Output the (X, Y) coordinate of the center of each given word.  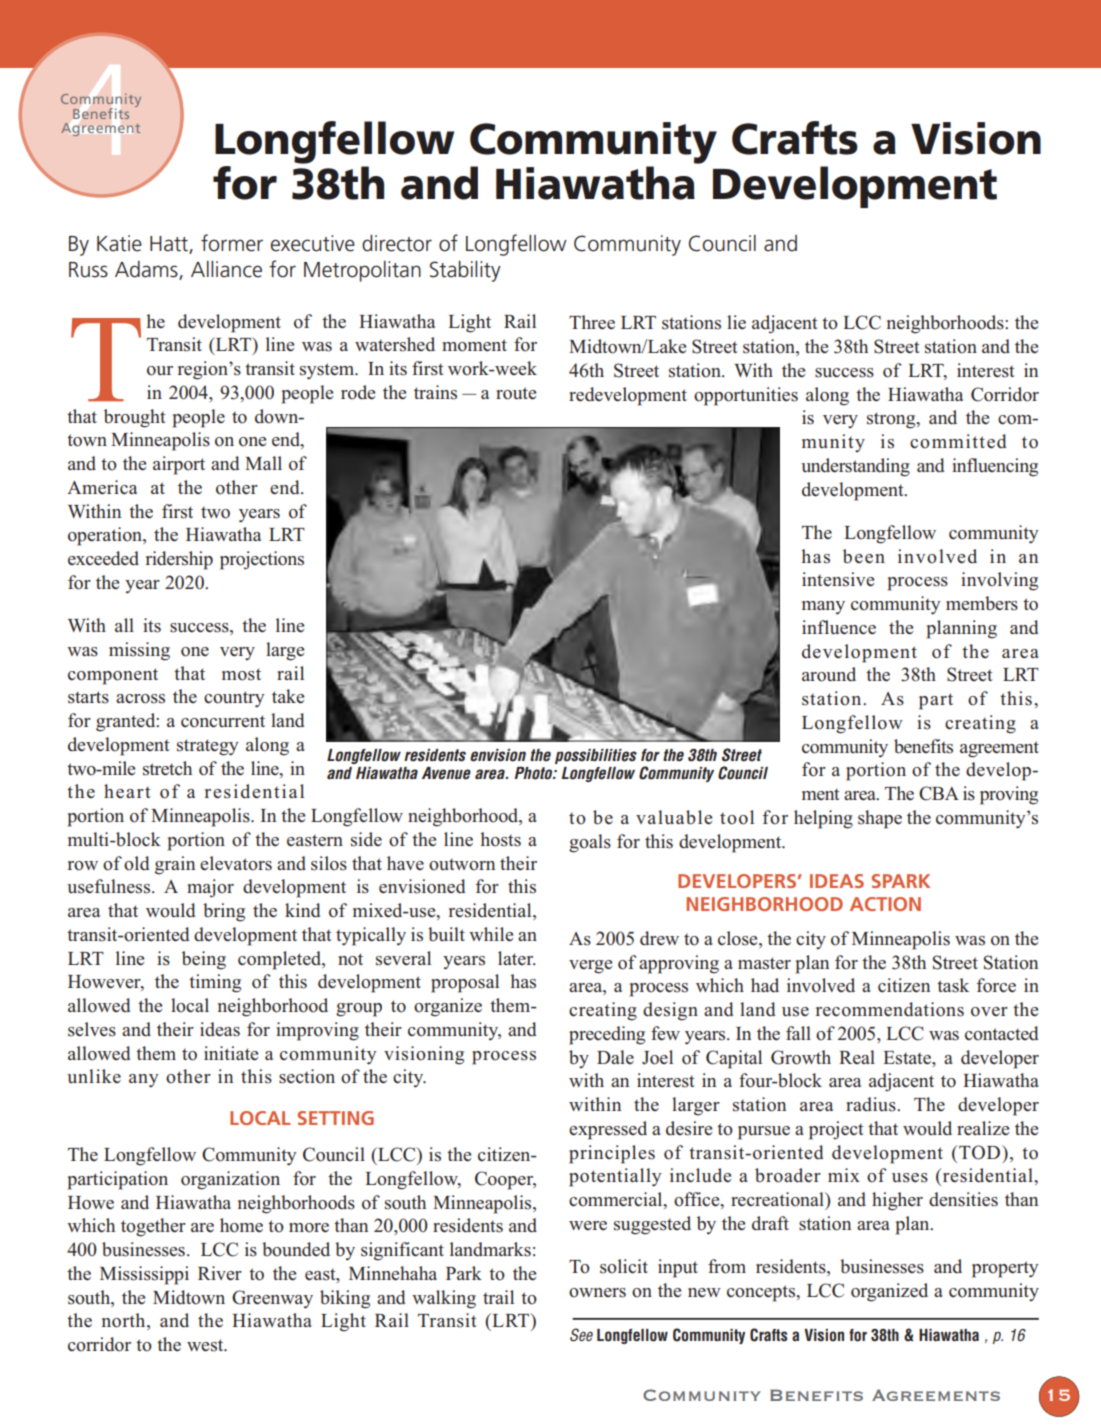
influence (839, 627)
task (953, 985)
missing (139, 651)
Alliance (226, 269)
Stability (465, 271)
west (206, 1345)
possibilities (596, 756)
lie (736, 322)
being (204, 960)
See (581, 1335)
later (517, 958)
